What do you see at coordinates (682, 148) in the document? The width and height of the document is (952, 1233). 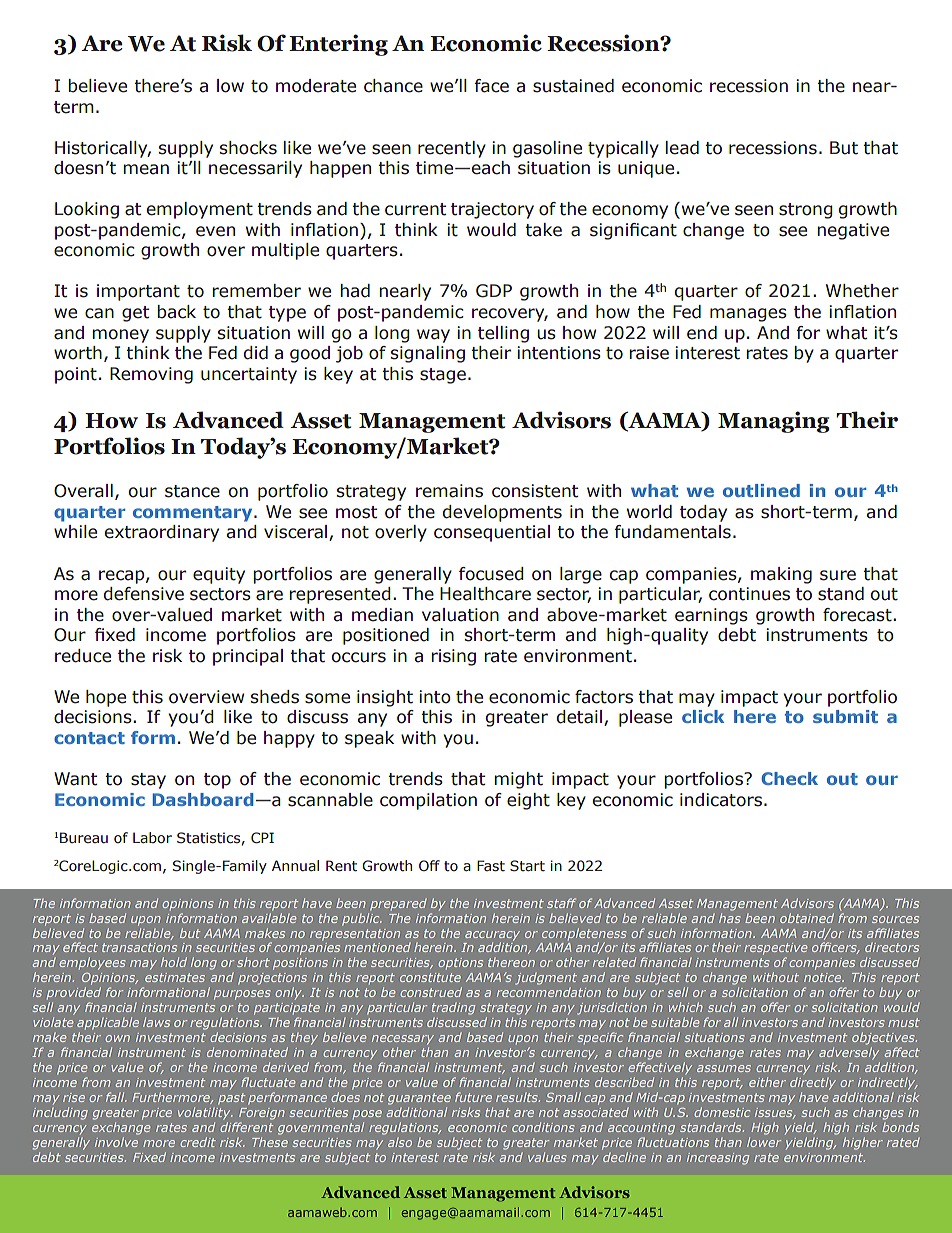 I see `lead` at bounding box center [682, 148].
